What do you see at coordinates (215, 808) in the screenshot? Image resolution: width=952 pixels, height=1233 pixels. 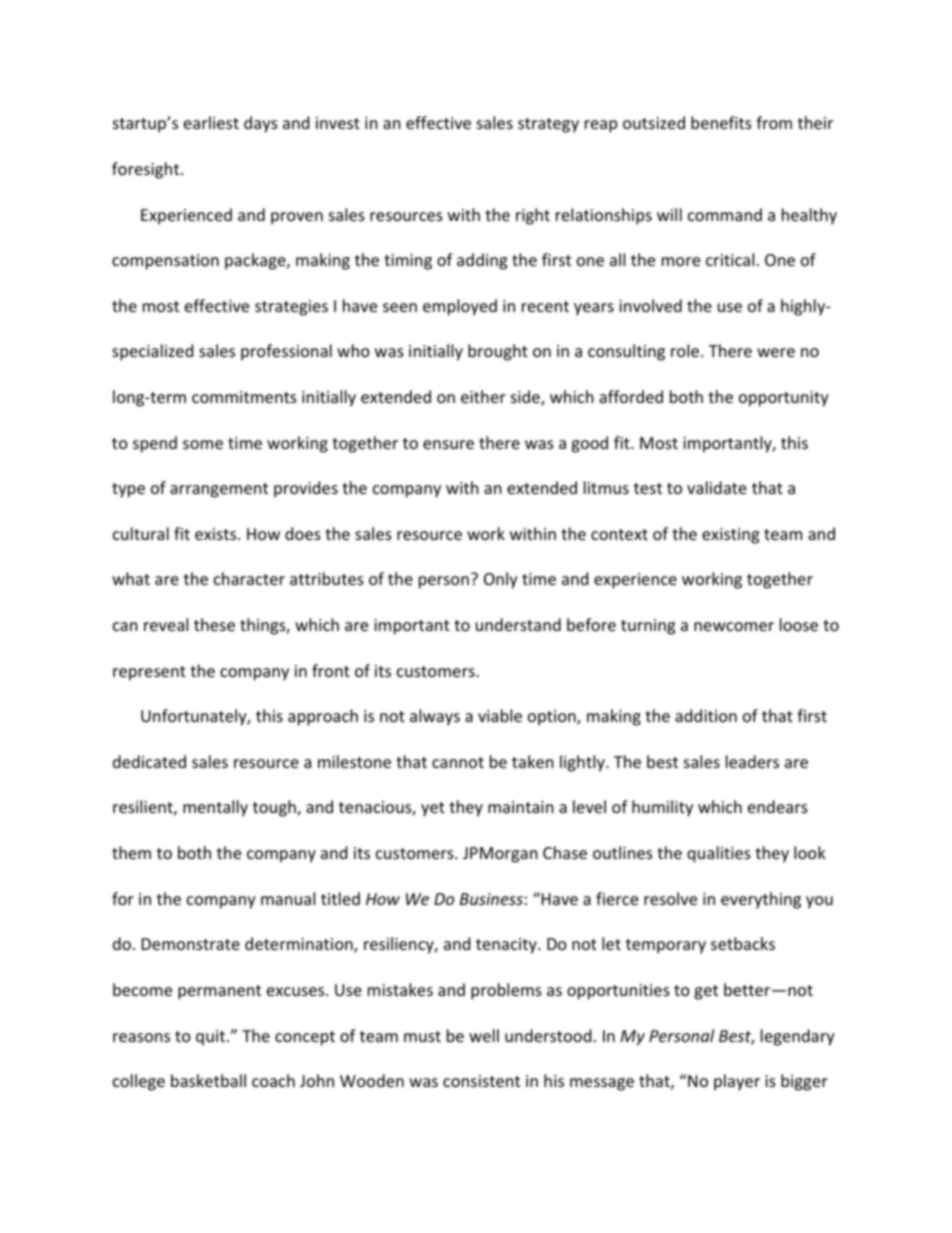 I see `mentally` at bounding box center [215, 808].
